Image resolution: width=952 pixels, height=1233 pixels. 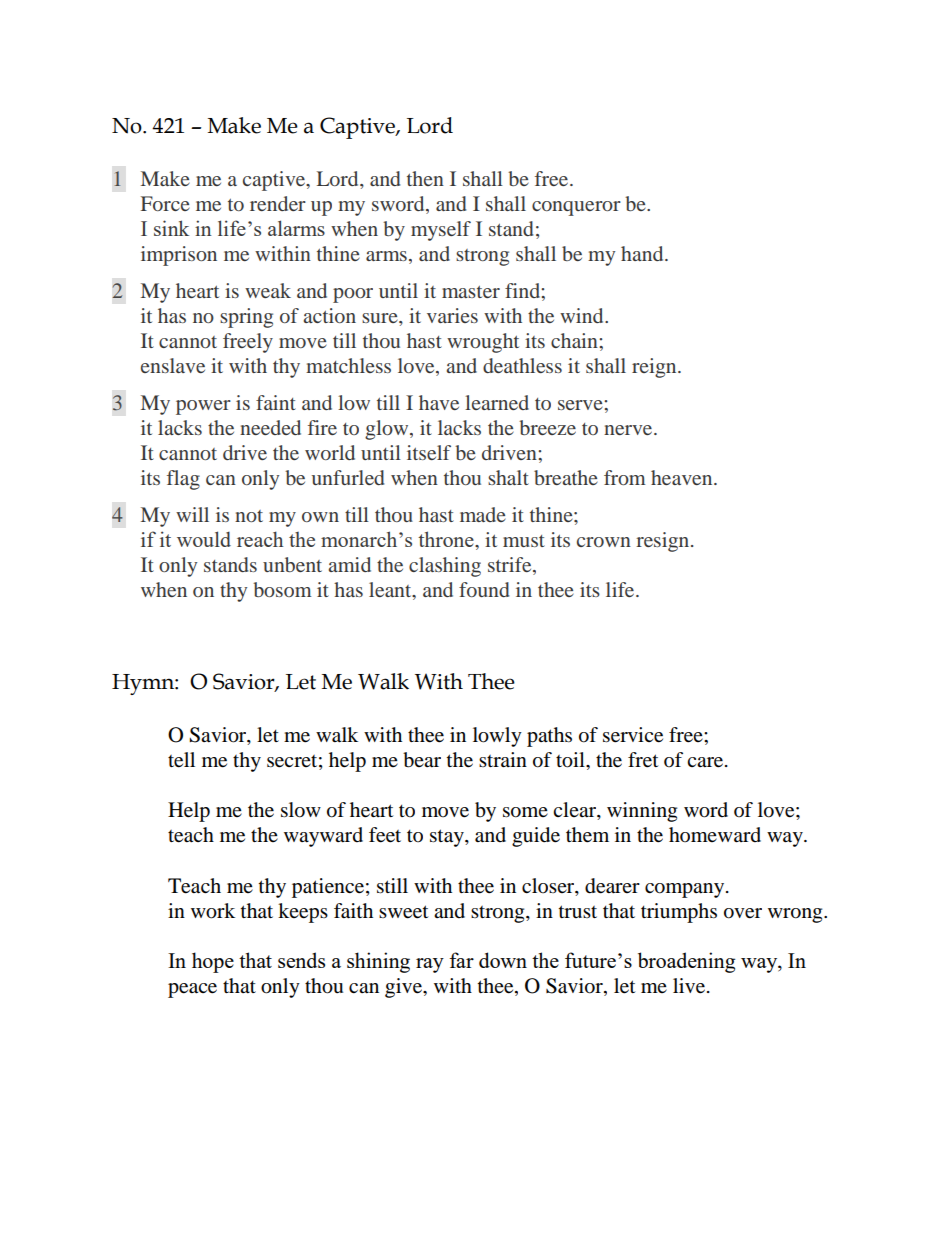 What do you see at coordinates (461, 960) in the screenshot?
I see `far` at bounding box center [461, 960].
